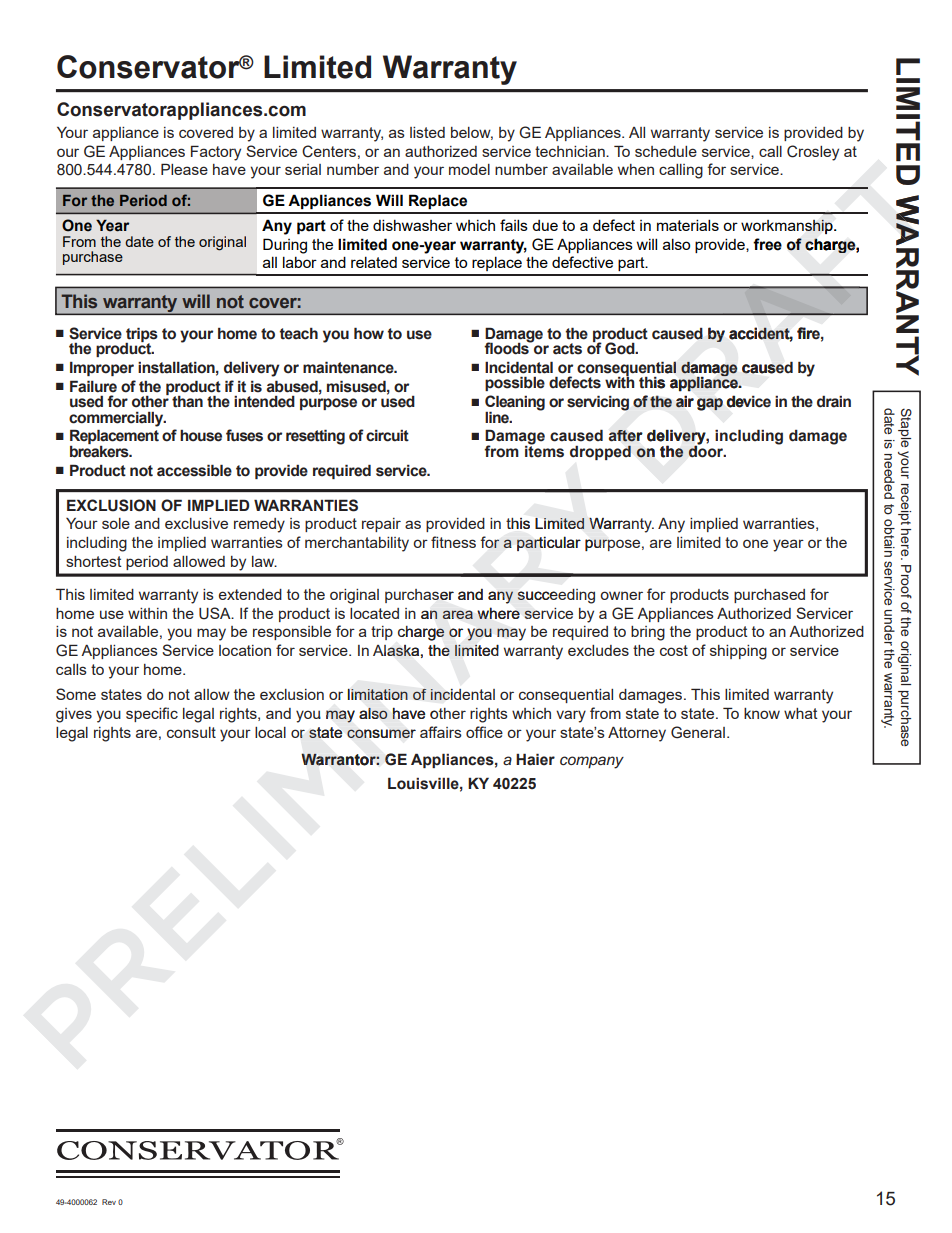  I want to click on Rev, so click(109, 1202).
